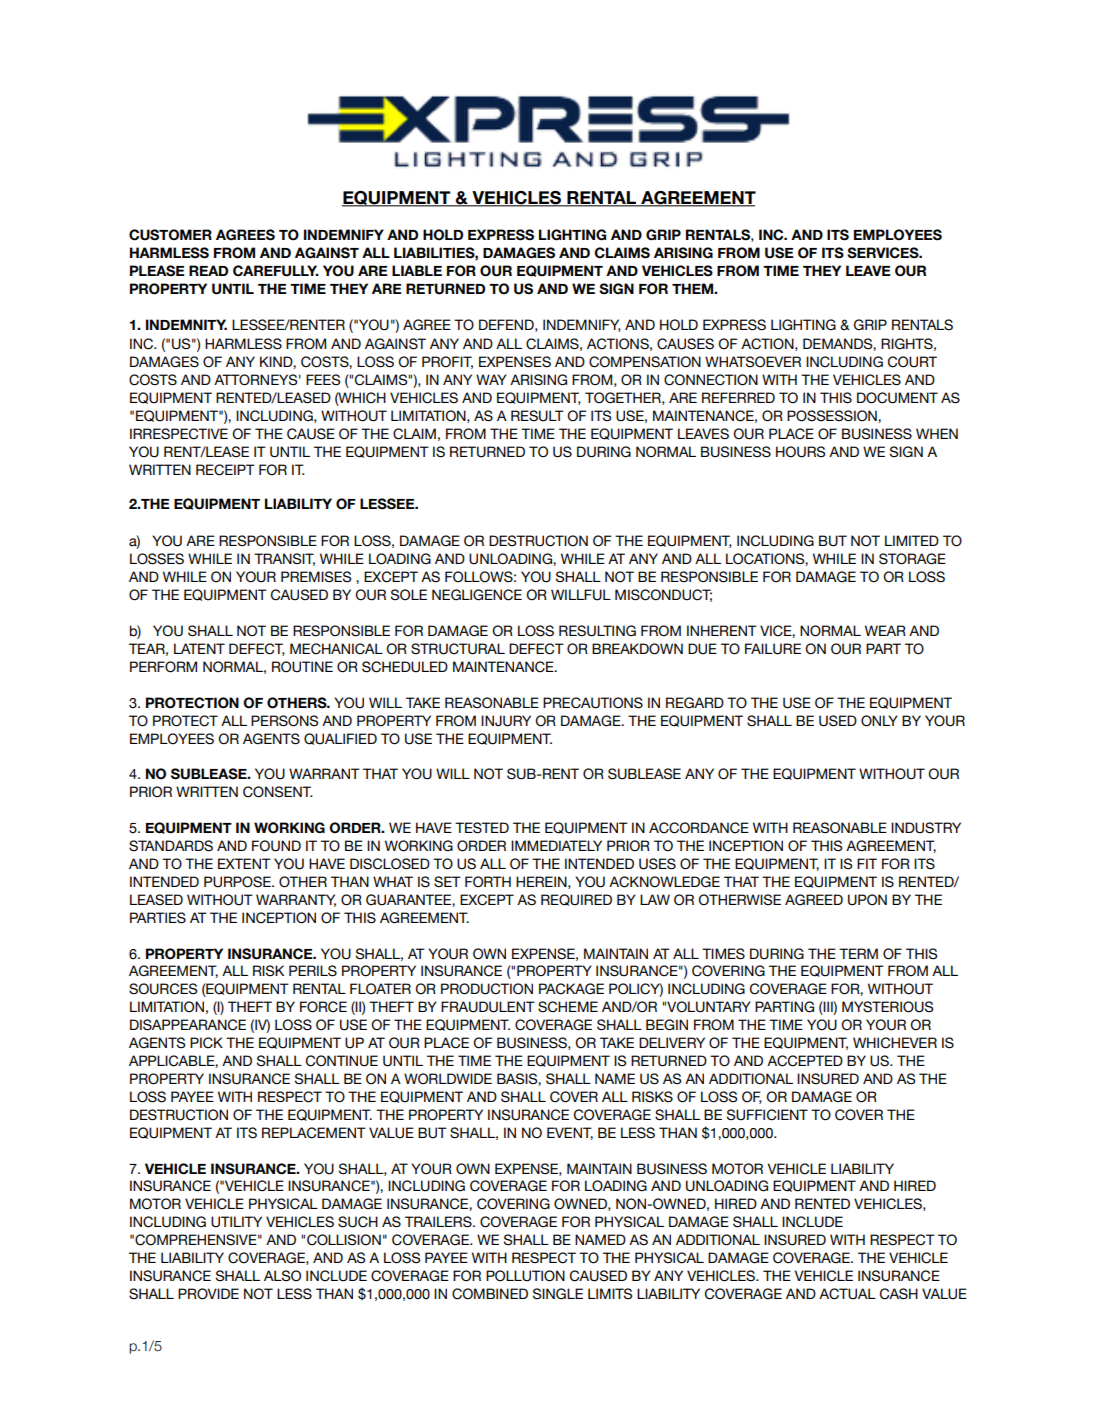 The image size is (1097, 1419). What do you see at coordinates (238, 882) in the screenshot?
I see `PURPOSE` at bounding box center [238, 882].
